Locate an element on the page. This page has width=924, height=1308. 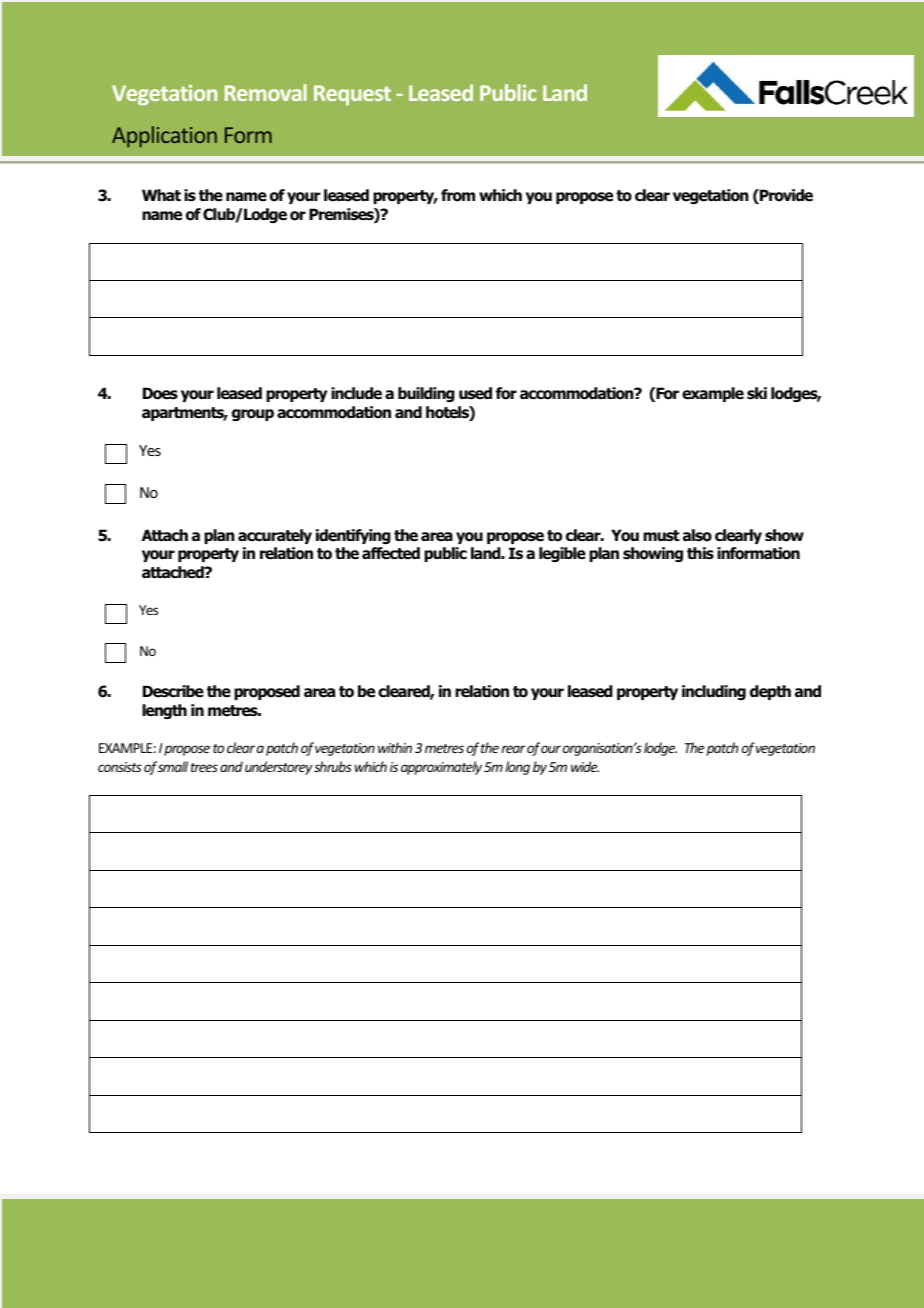
Application is located at coordinates (164, 137).
